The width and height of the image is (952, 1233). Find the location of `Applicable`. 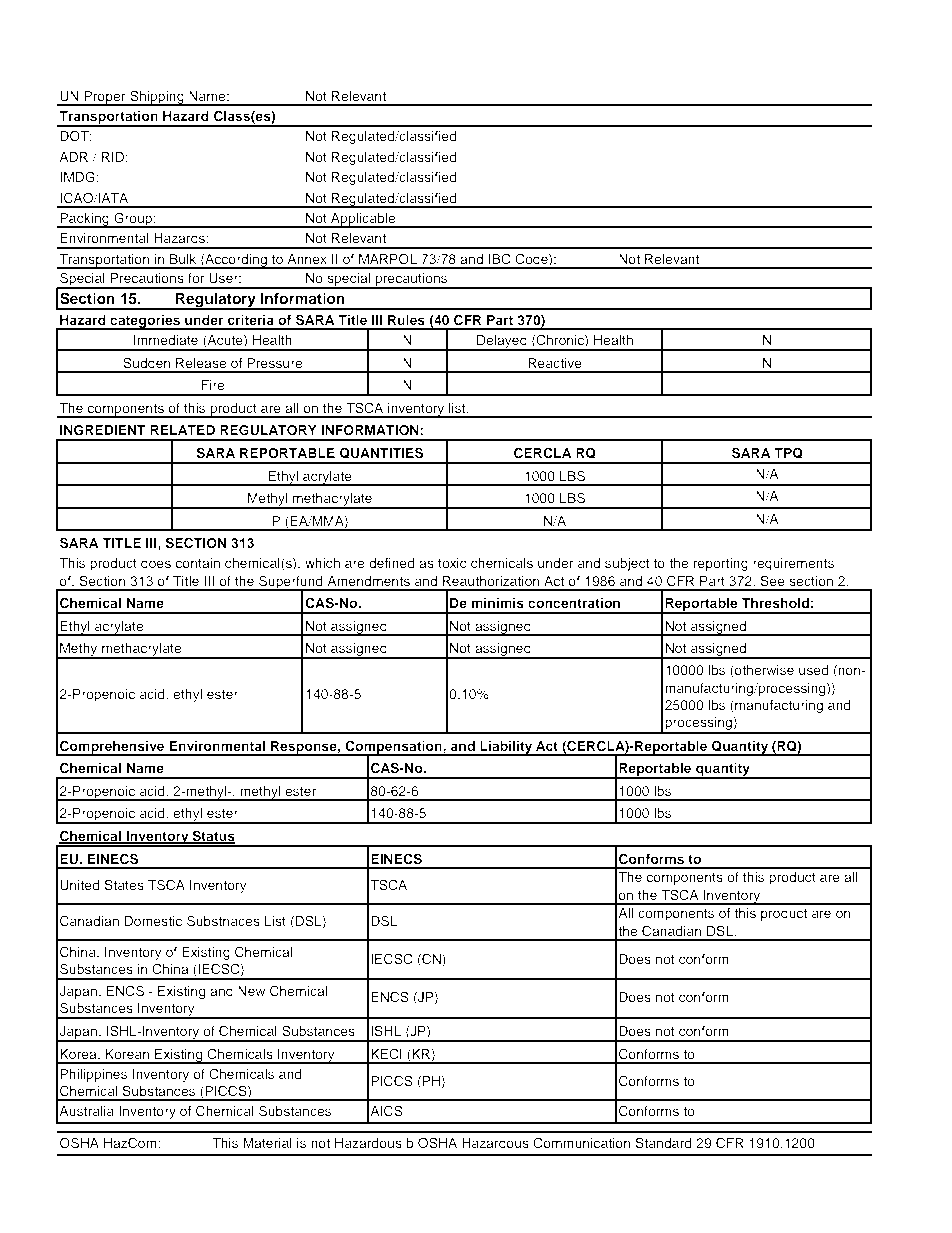

Applicable is located at coordinates (363, 220).
